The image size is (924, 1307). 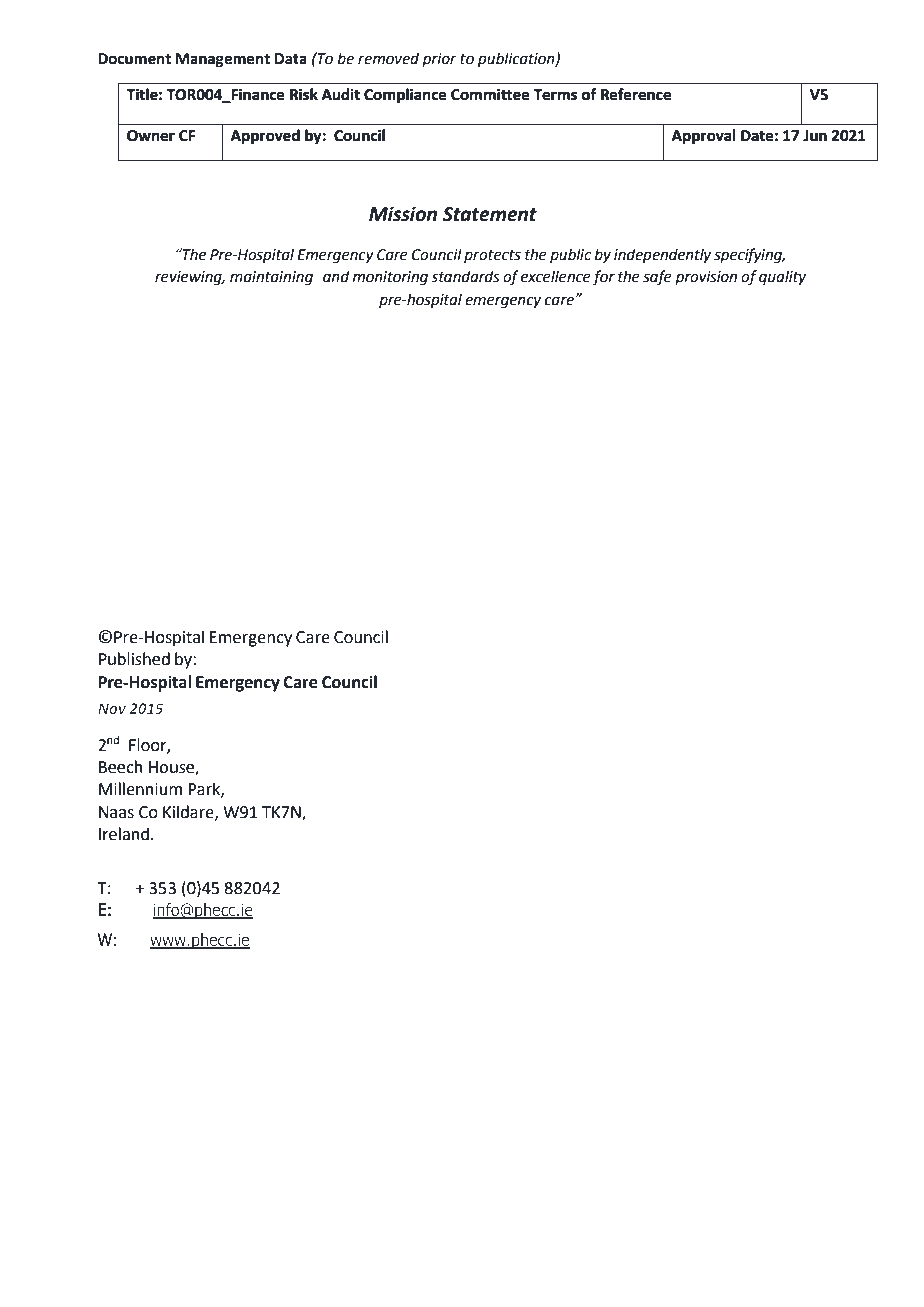 I want to click on Reference, so click(x=636, y=94).
